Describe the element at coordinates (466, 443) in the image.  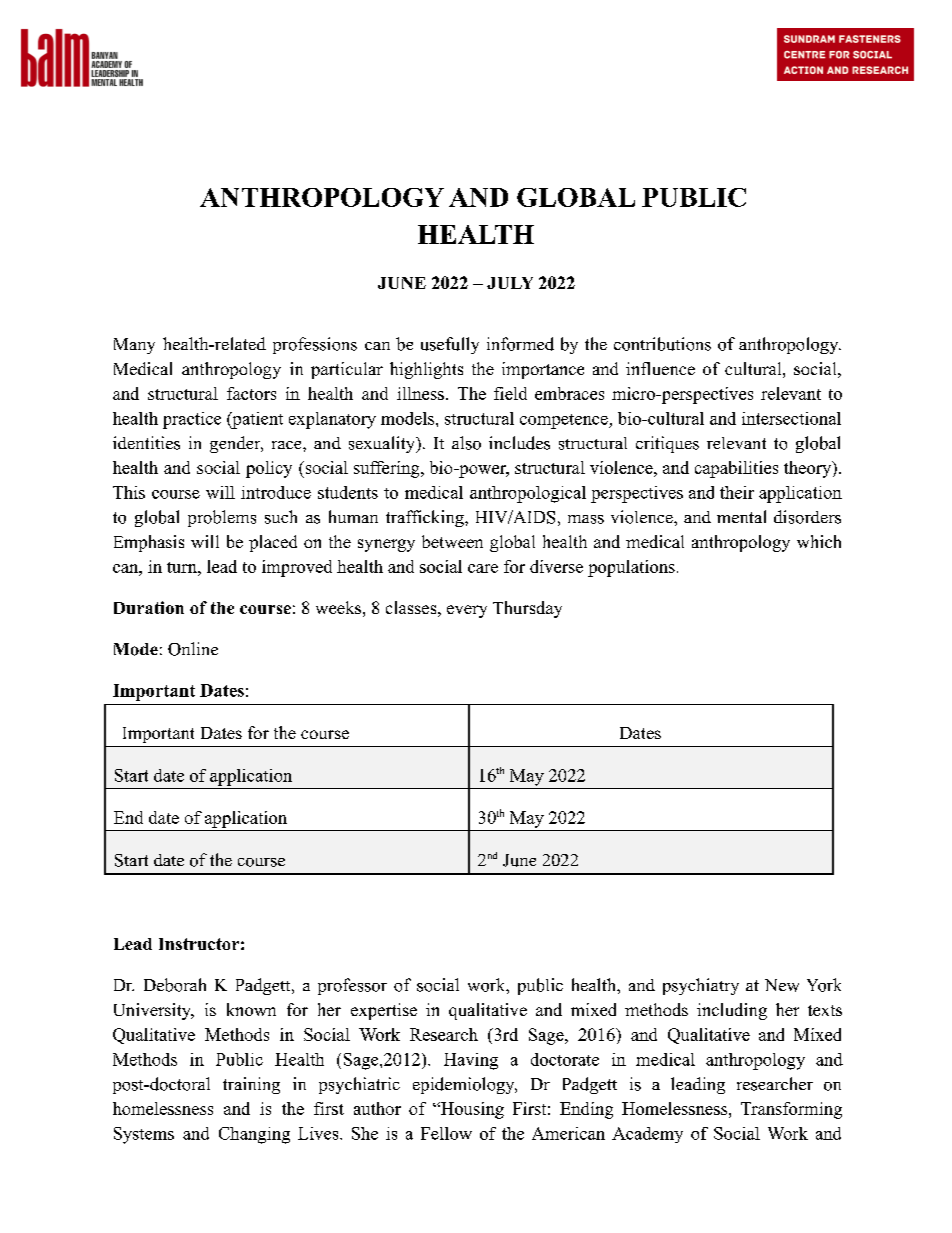
I see `also` at that location.
